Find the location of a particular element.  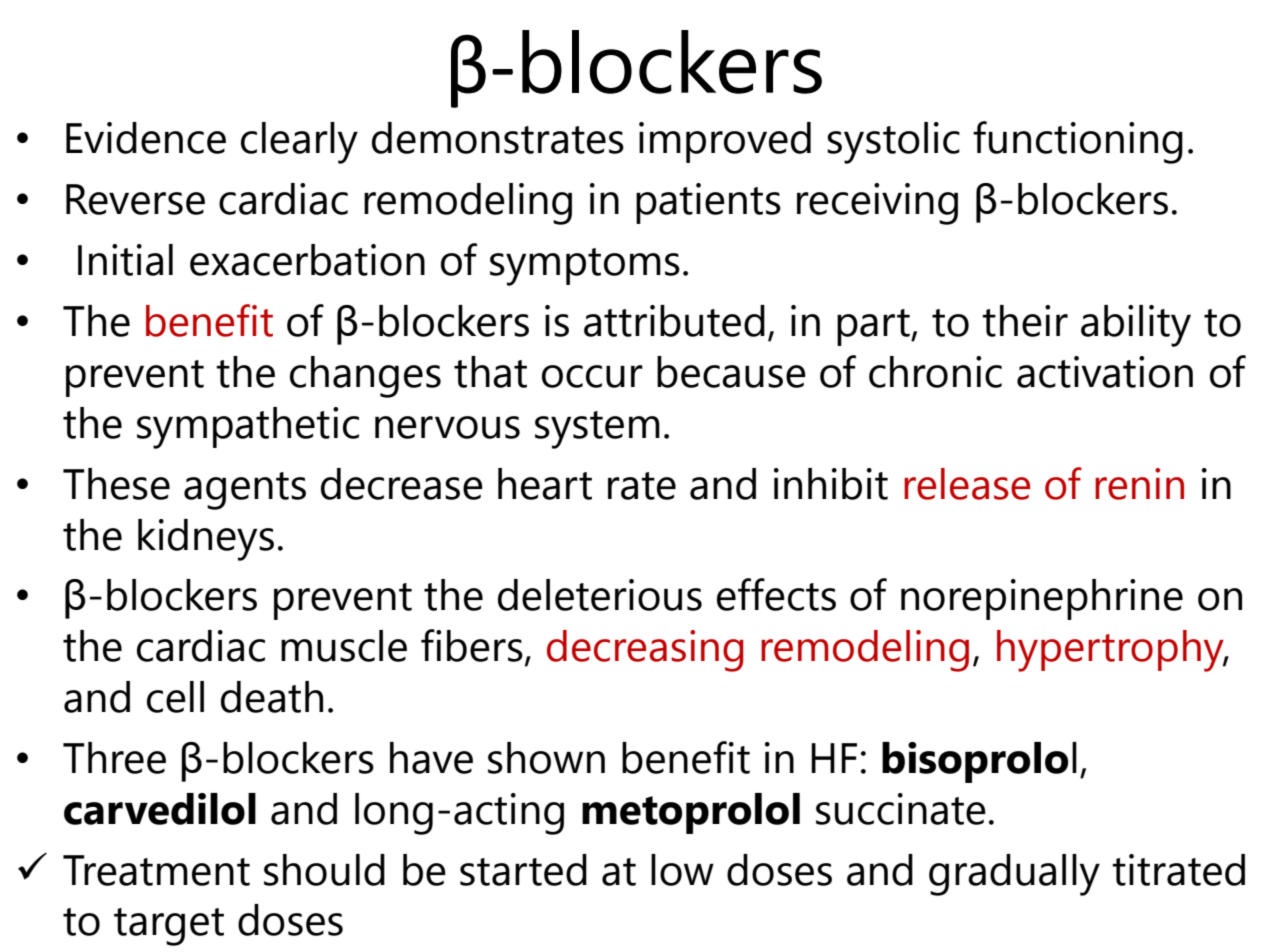

clearly is located at coordinates (299, 143).
